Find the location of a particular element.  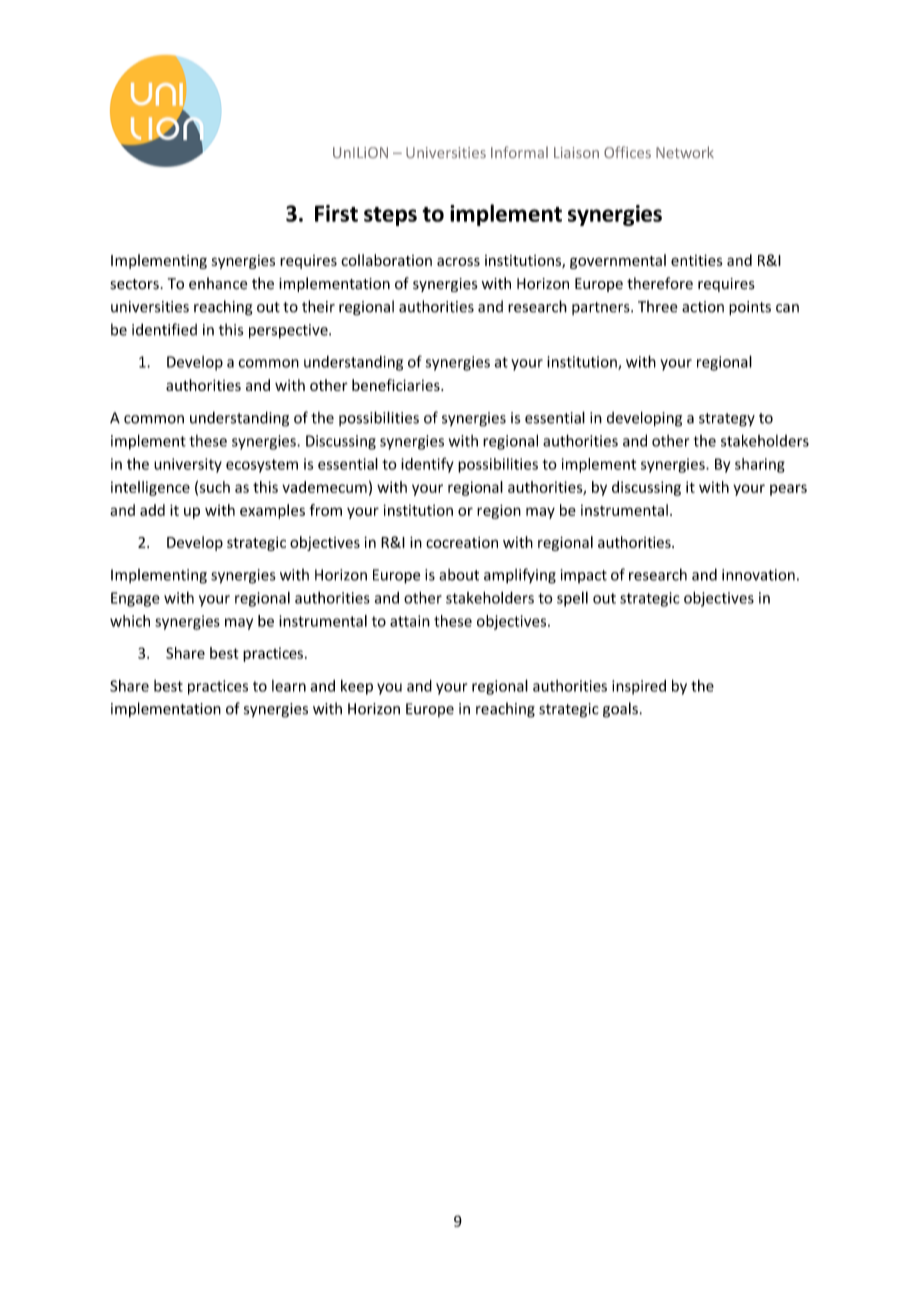

Network is located at coordinates (685, 152).
